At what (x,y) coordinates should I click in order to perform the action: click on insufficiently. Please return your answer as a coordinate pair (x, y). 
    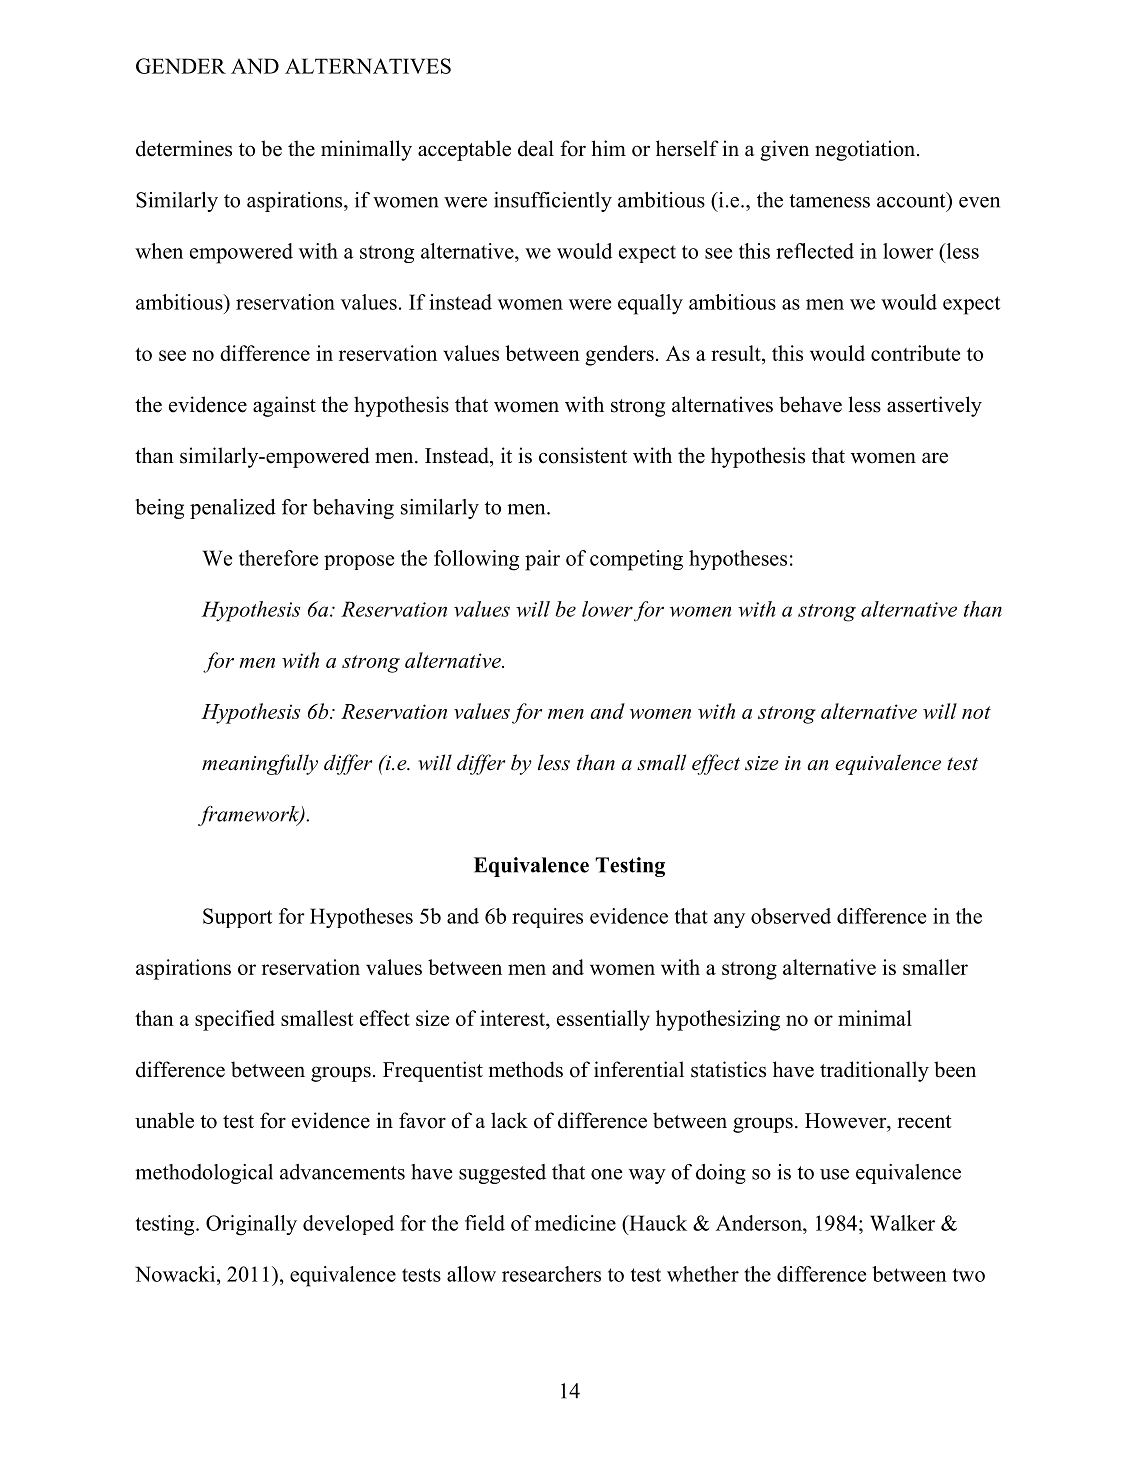
    Looking at the image, I should click on (553, 202).
